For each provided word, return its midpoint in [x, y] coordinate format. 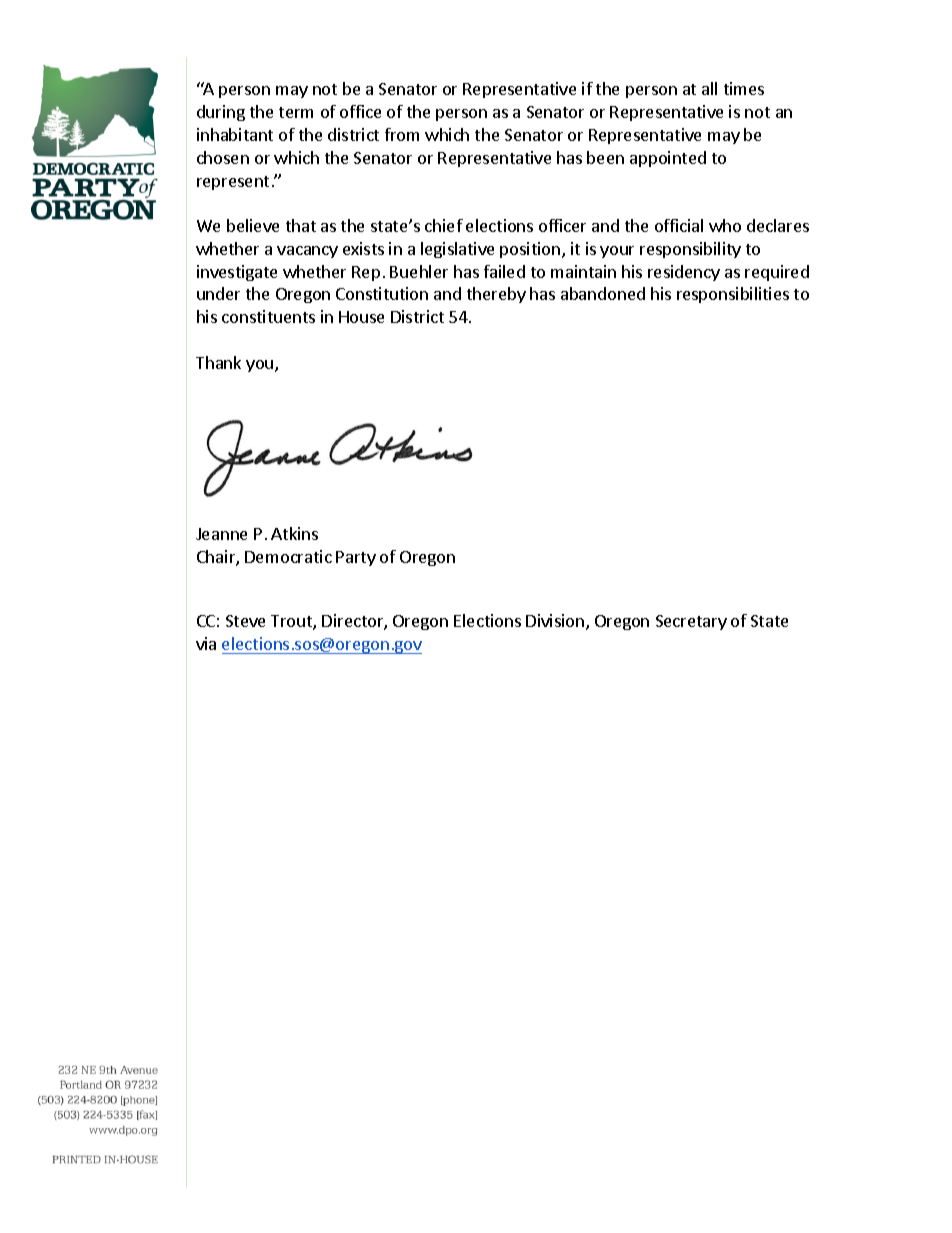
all [709, 88]
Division [555, 620]
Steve [245, 621]
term [296, 112]
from [402, 134]
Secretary [691, 622]
